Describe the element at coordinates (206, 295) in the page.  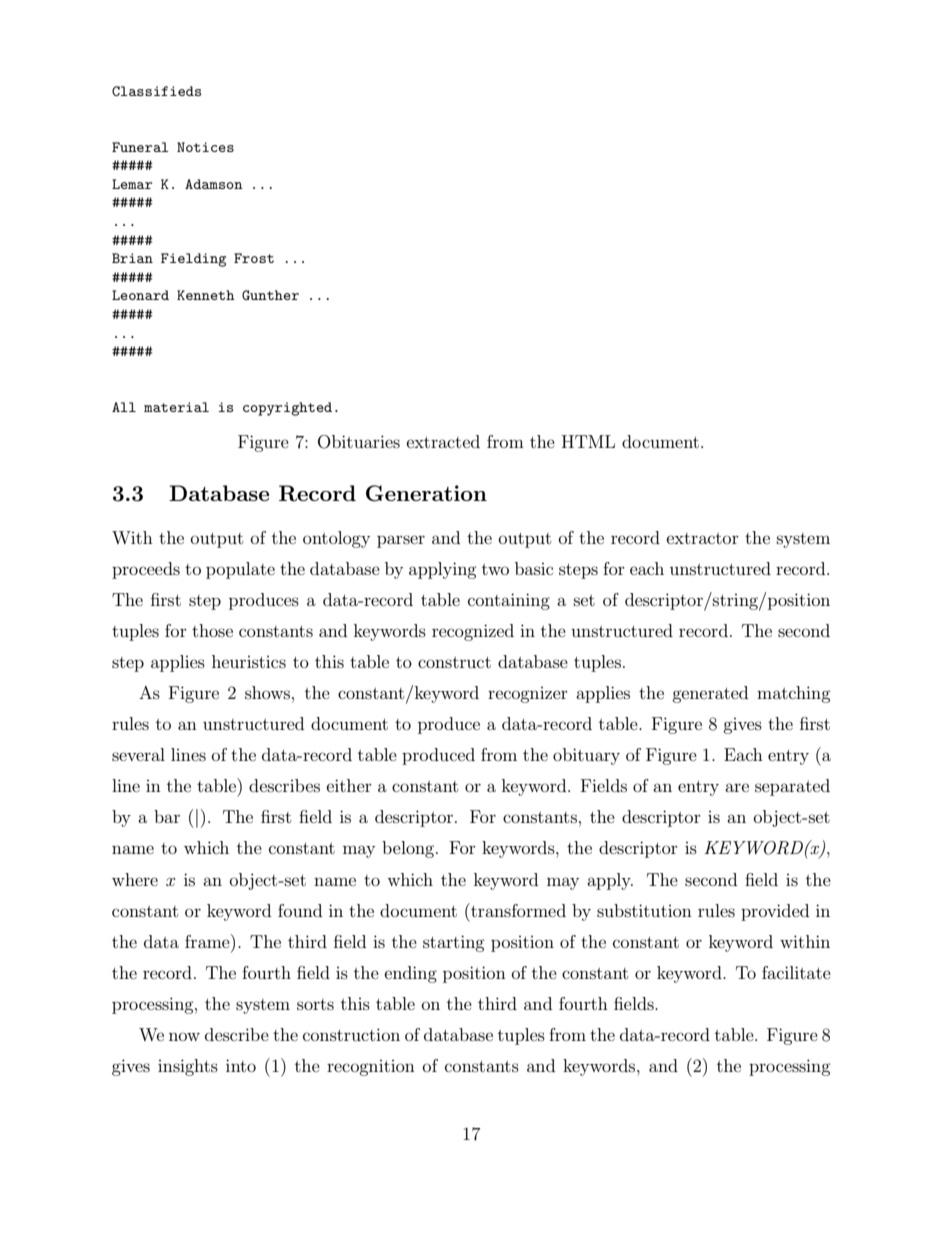
I see `Kenneth` at that location.
